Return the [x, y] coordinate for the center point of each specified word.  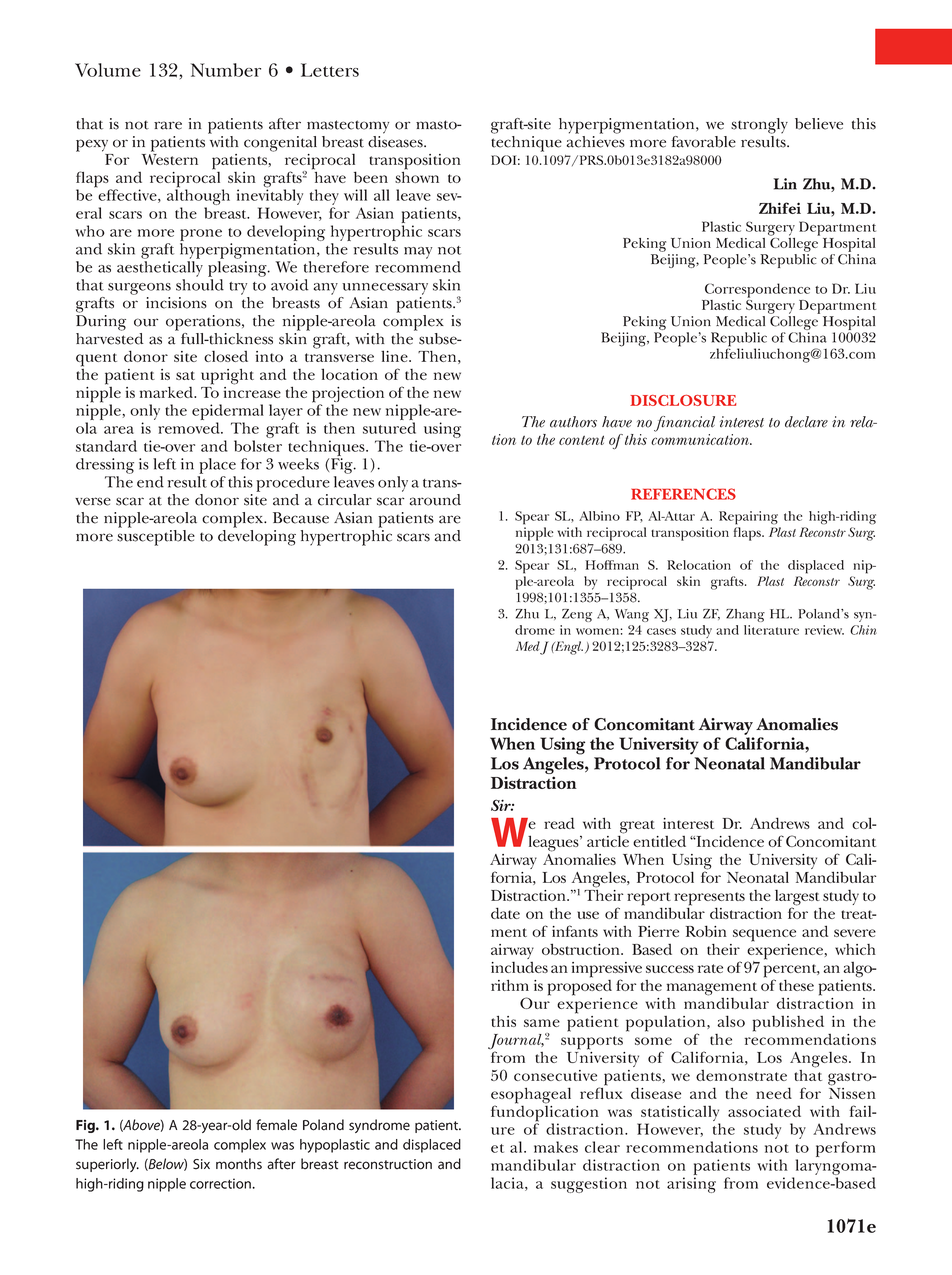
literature [771, 630]
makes [556, 1147]
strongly [759, 126]
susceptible [156, 536]
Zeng [577, 615]
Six [201, 1164]
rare [168, 125]
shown [417, 176]
